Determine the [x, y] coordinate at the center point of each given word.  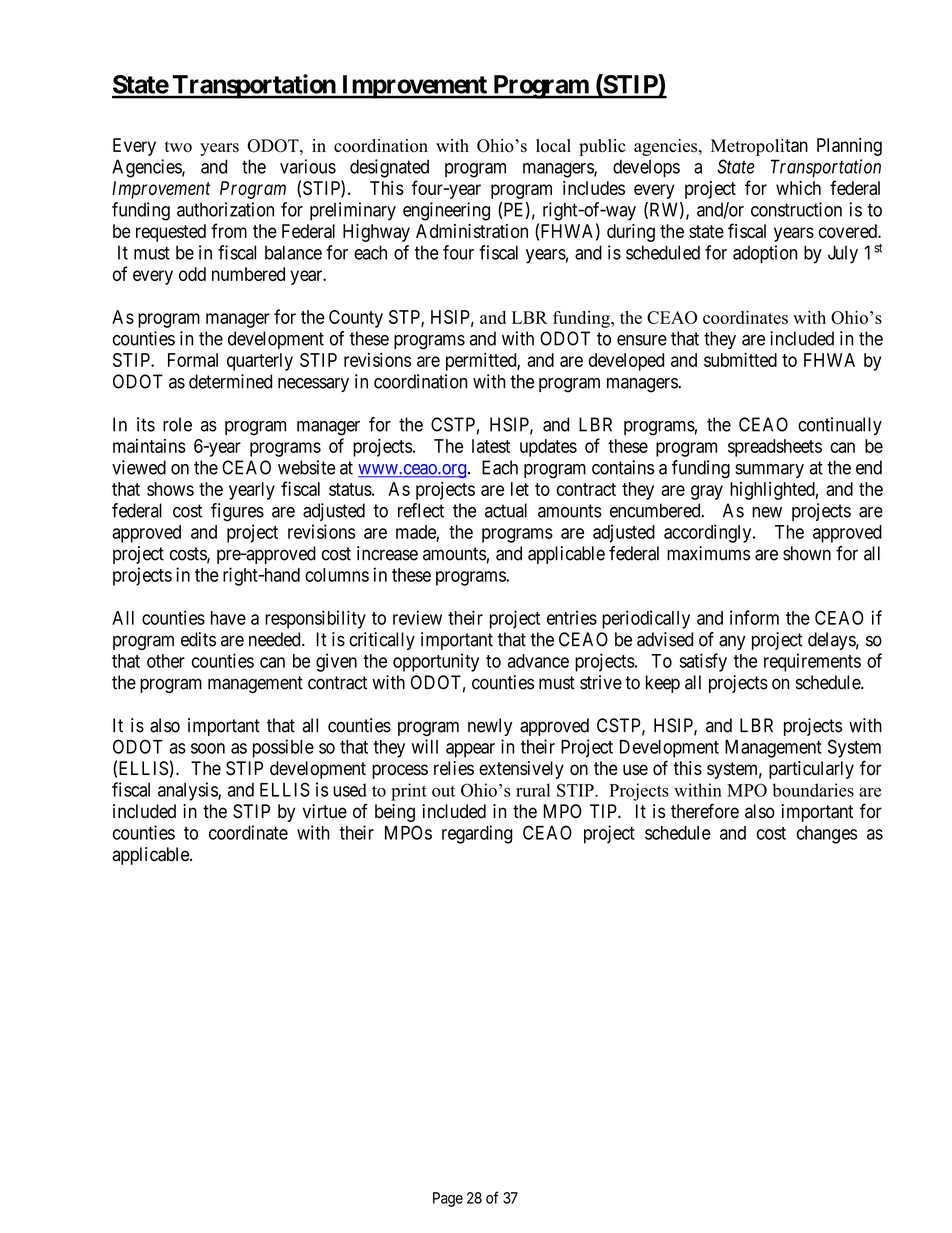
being [395, 813]
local [553, 146]
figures [237, 512]
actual [506, 510]
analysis [188, 791]
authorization [225, 209]
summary [769, 471]
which [798, 188]
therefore [705, 811]
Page [448, 1199]
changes [827, 835]
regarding [477, 834]
